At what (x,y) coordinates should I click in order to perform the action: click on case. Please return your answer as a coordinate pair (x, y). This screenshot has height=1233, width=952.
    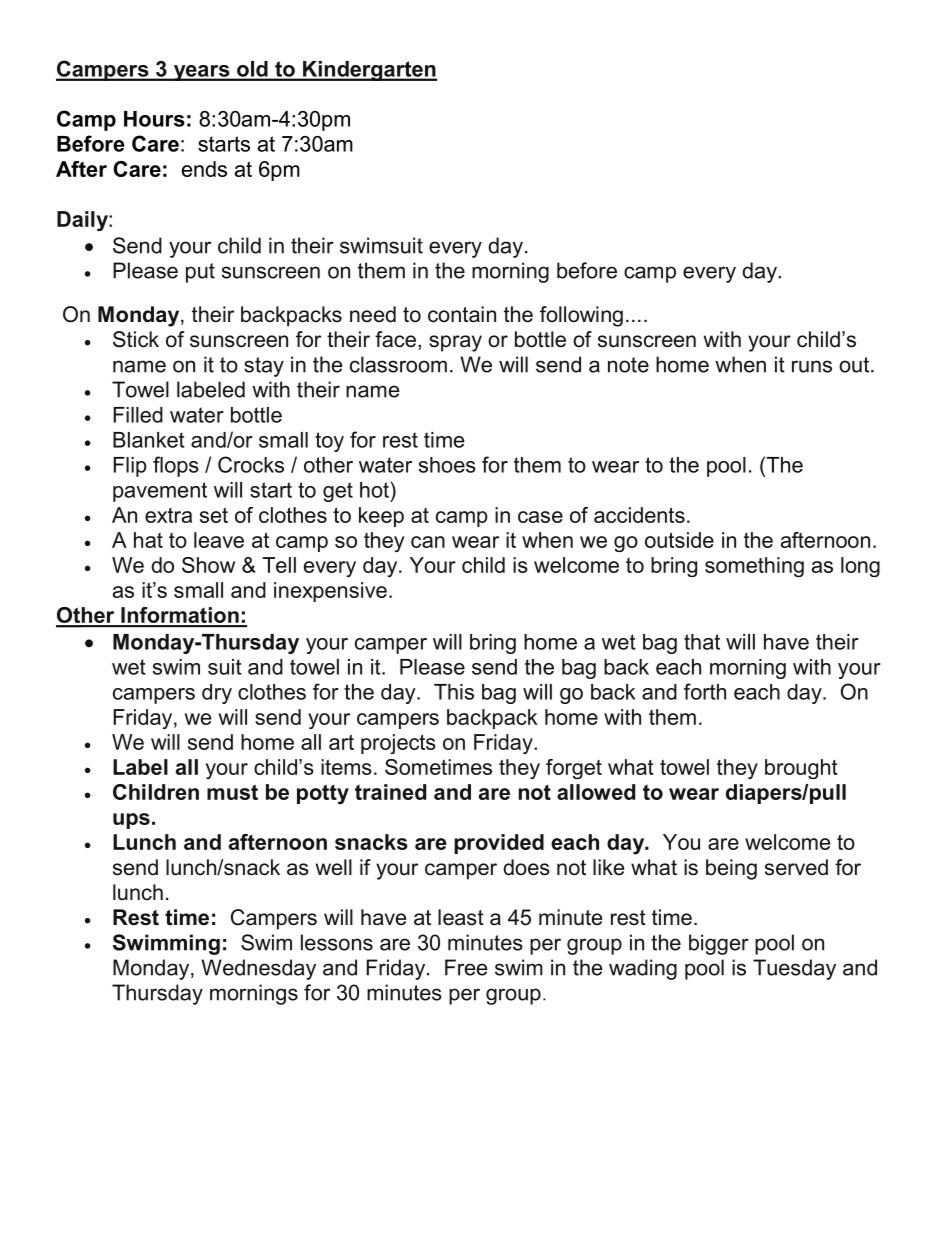
    Looking at the image, I should click on (540, 517).
